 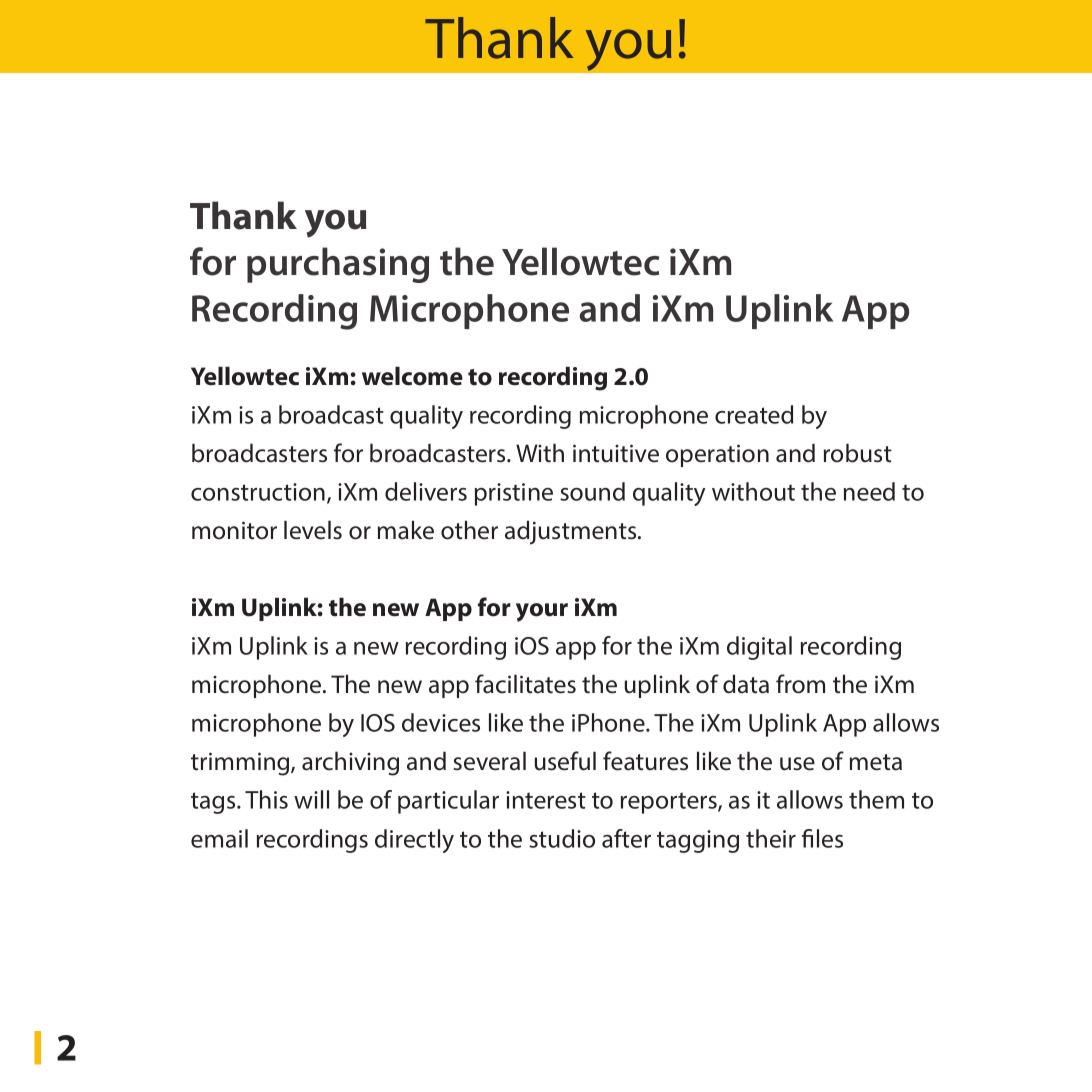 I want to click on robust, so click(x=858, y=453).
